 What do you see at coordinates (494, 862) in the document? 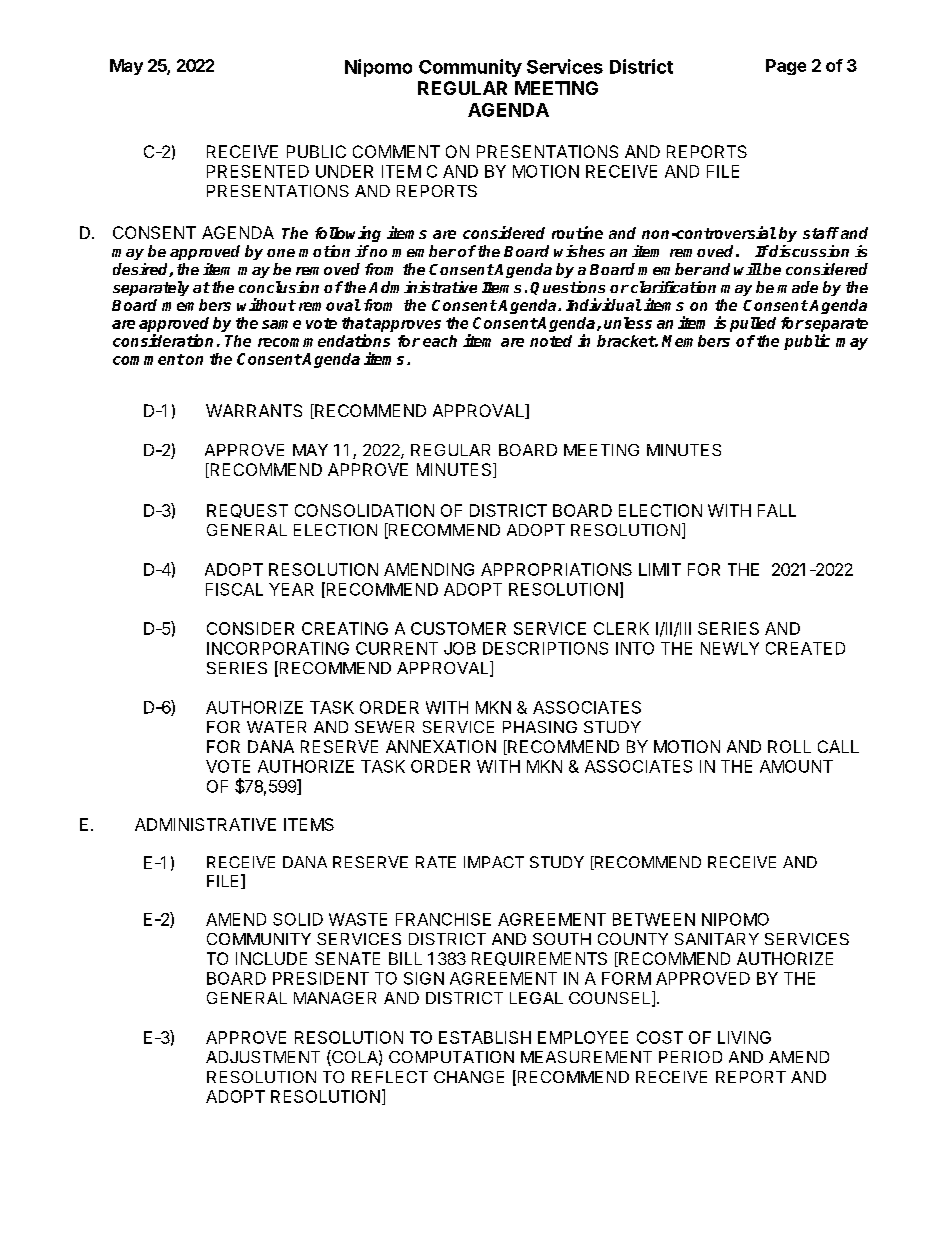
I see `IMPACT` at bounding box center [494, 862].
